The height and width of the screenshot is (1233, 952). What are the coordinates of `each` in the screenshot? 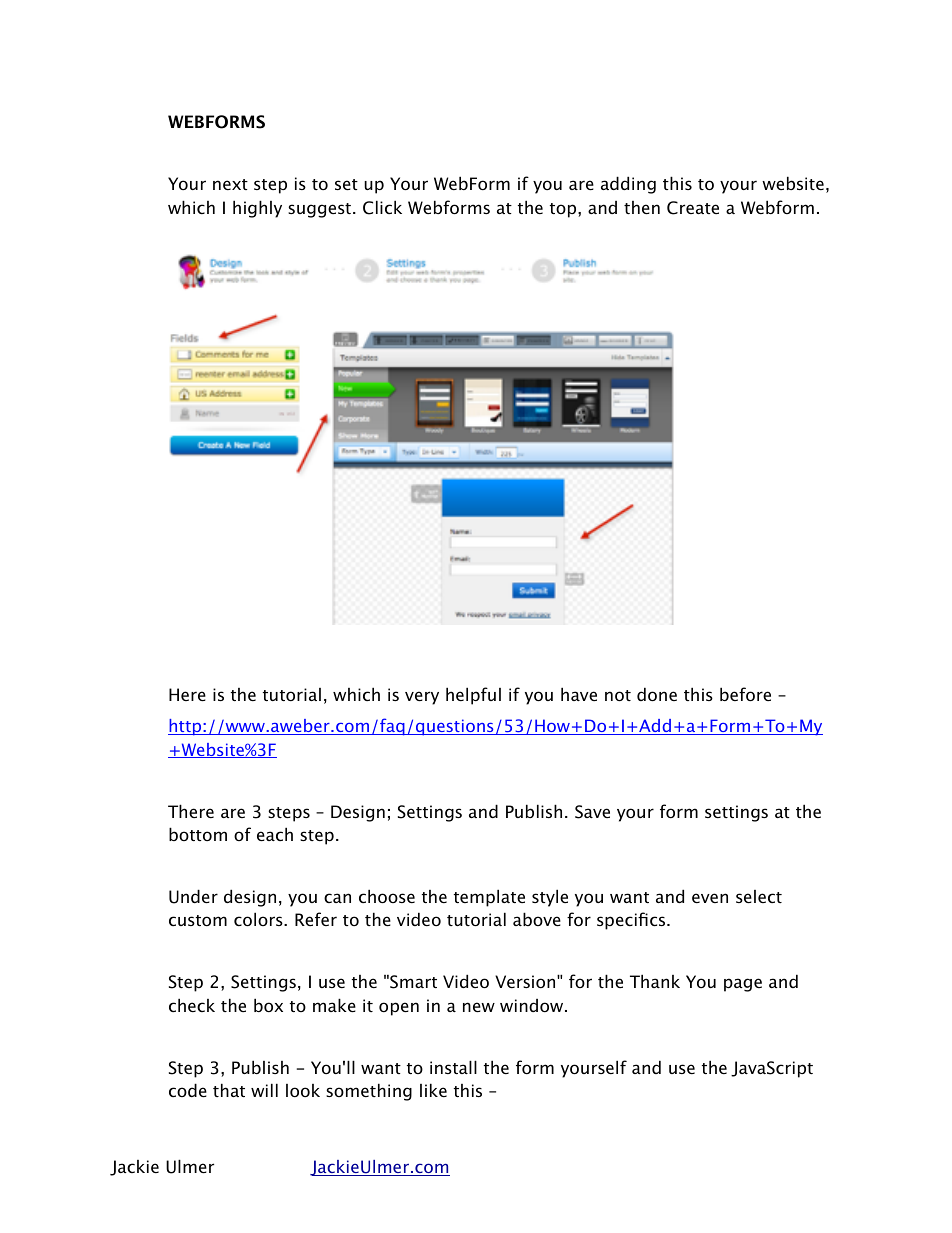 It's located at (275, 834).
